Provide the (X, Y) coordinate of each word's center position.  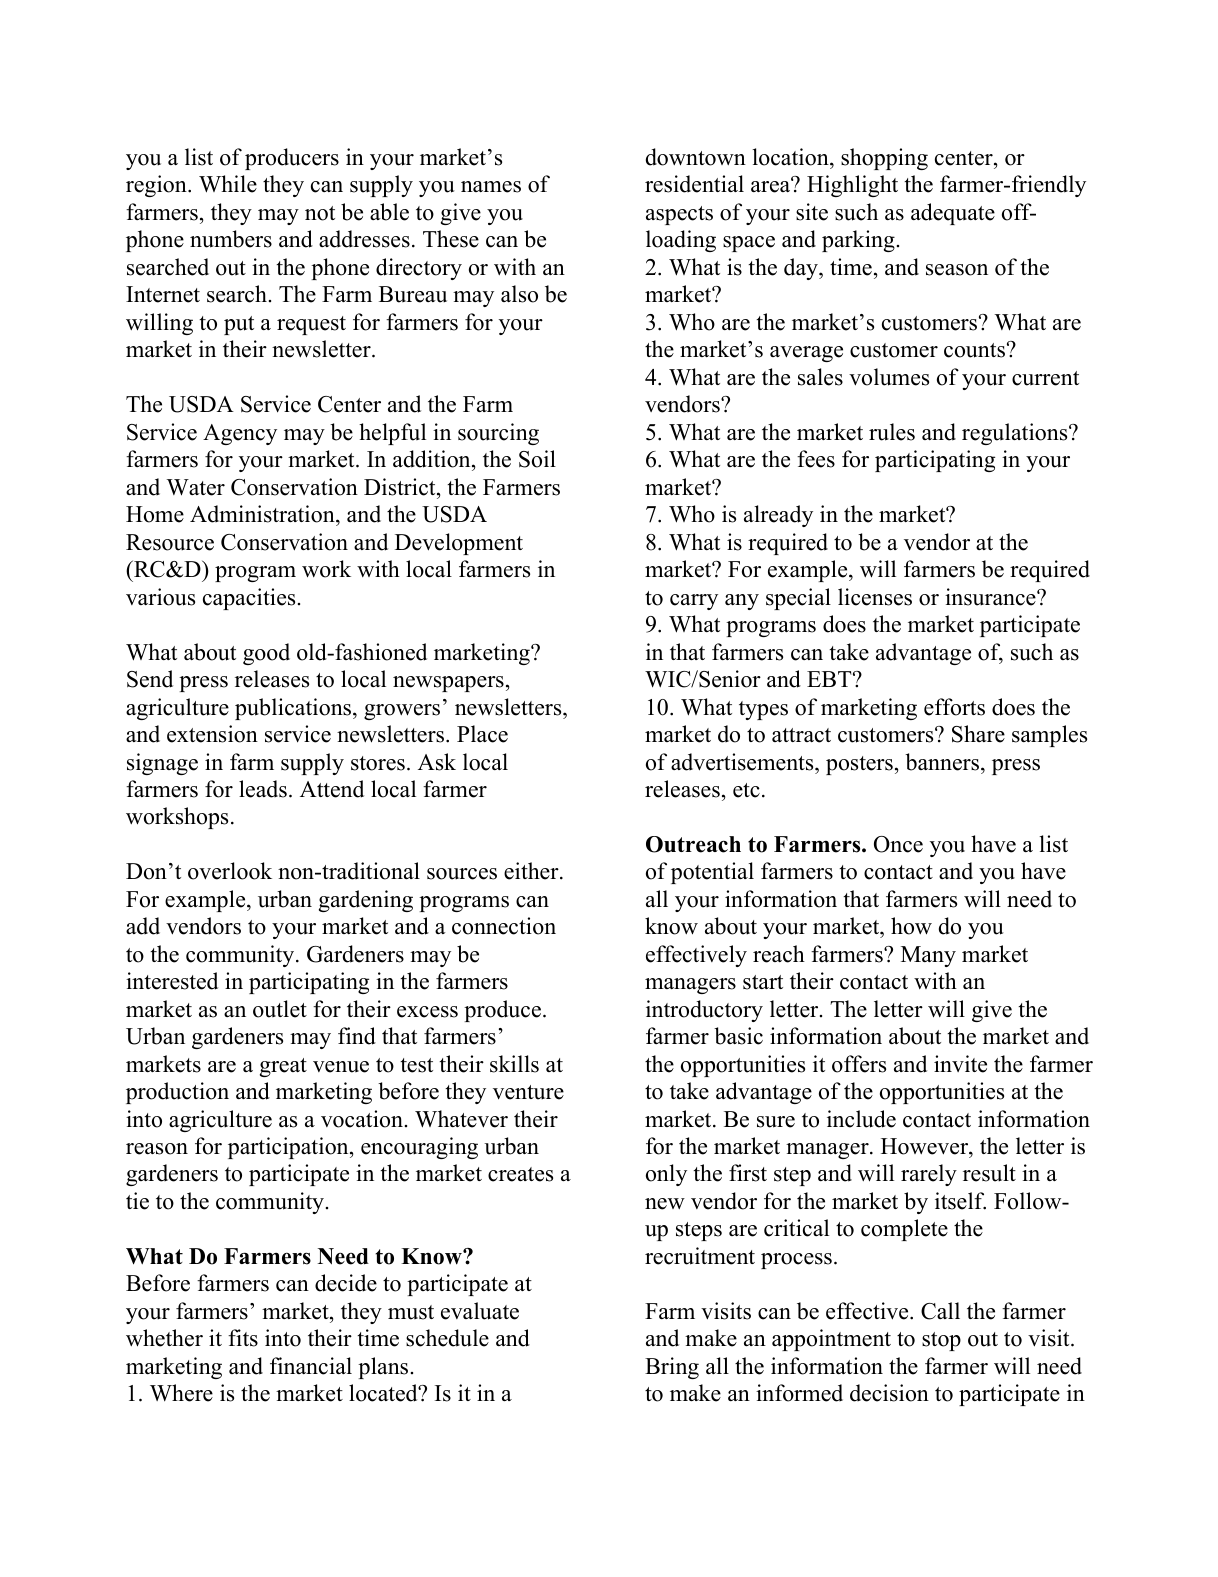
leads (263, 789)
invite (960, 1064)
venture (528, 1092)
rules (892, 432)
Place (482, 734)
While (228, 184)
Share (978, 734)
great (283, 1067)
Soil (537, 459)
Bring (672, 1368)
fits (243, 1338)
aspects (679, 215)
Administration (263, 514)
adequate (953, 214)
